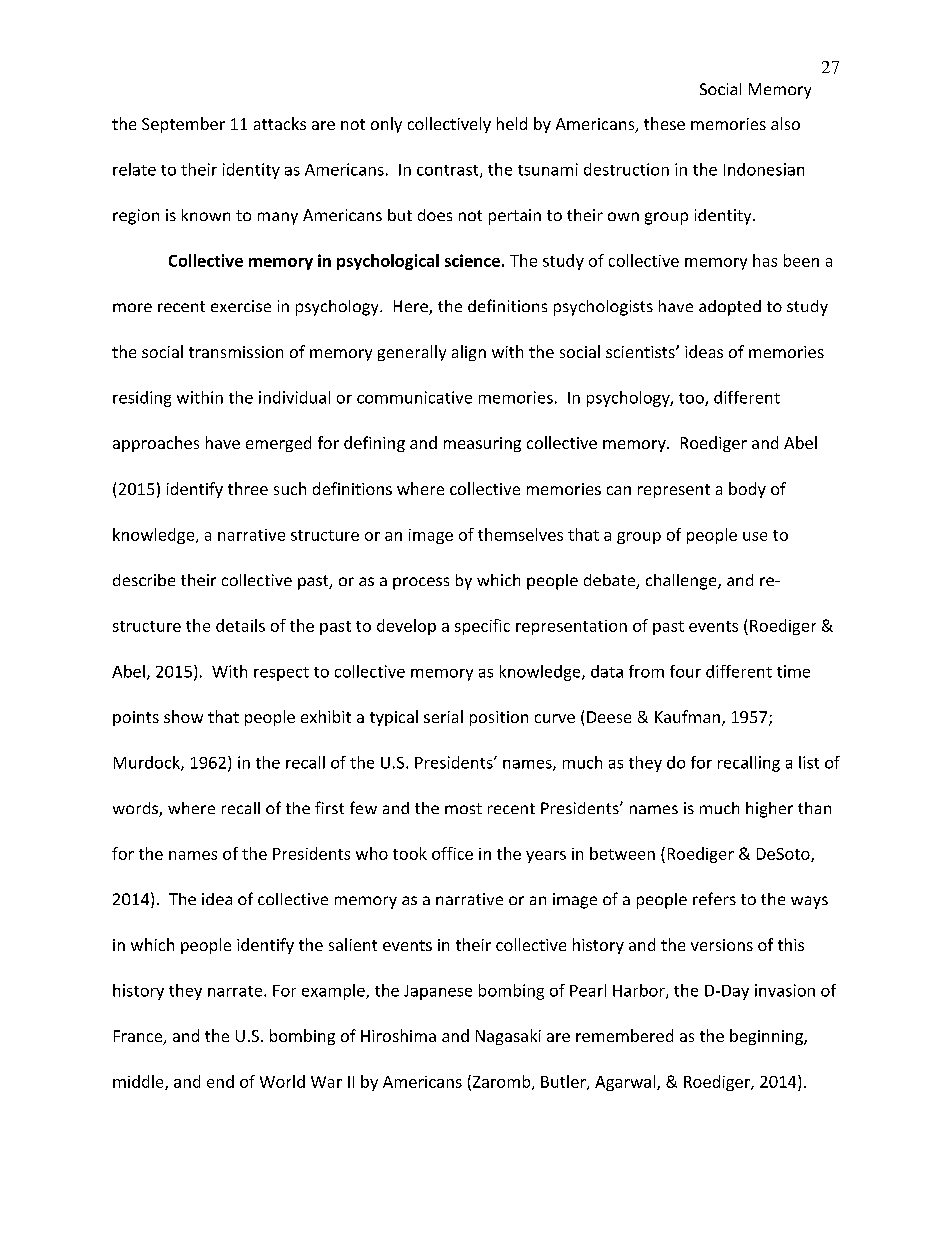 Image resolution: width=952 pixels, height=1233 pixels. Describe the element at coordinates (764, 169) in the image. I see `Indonesian` at that location.
